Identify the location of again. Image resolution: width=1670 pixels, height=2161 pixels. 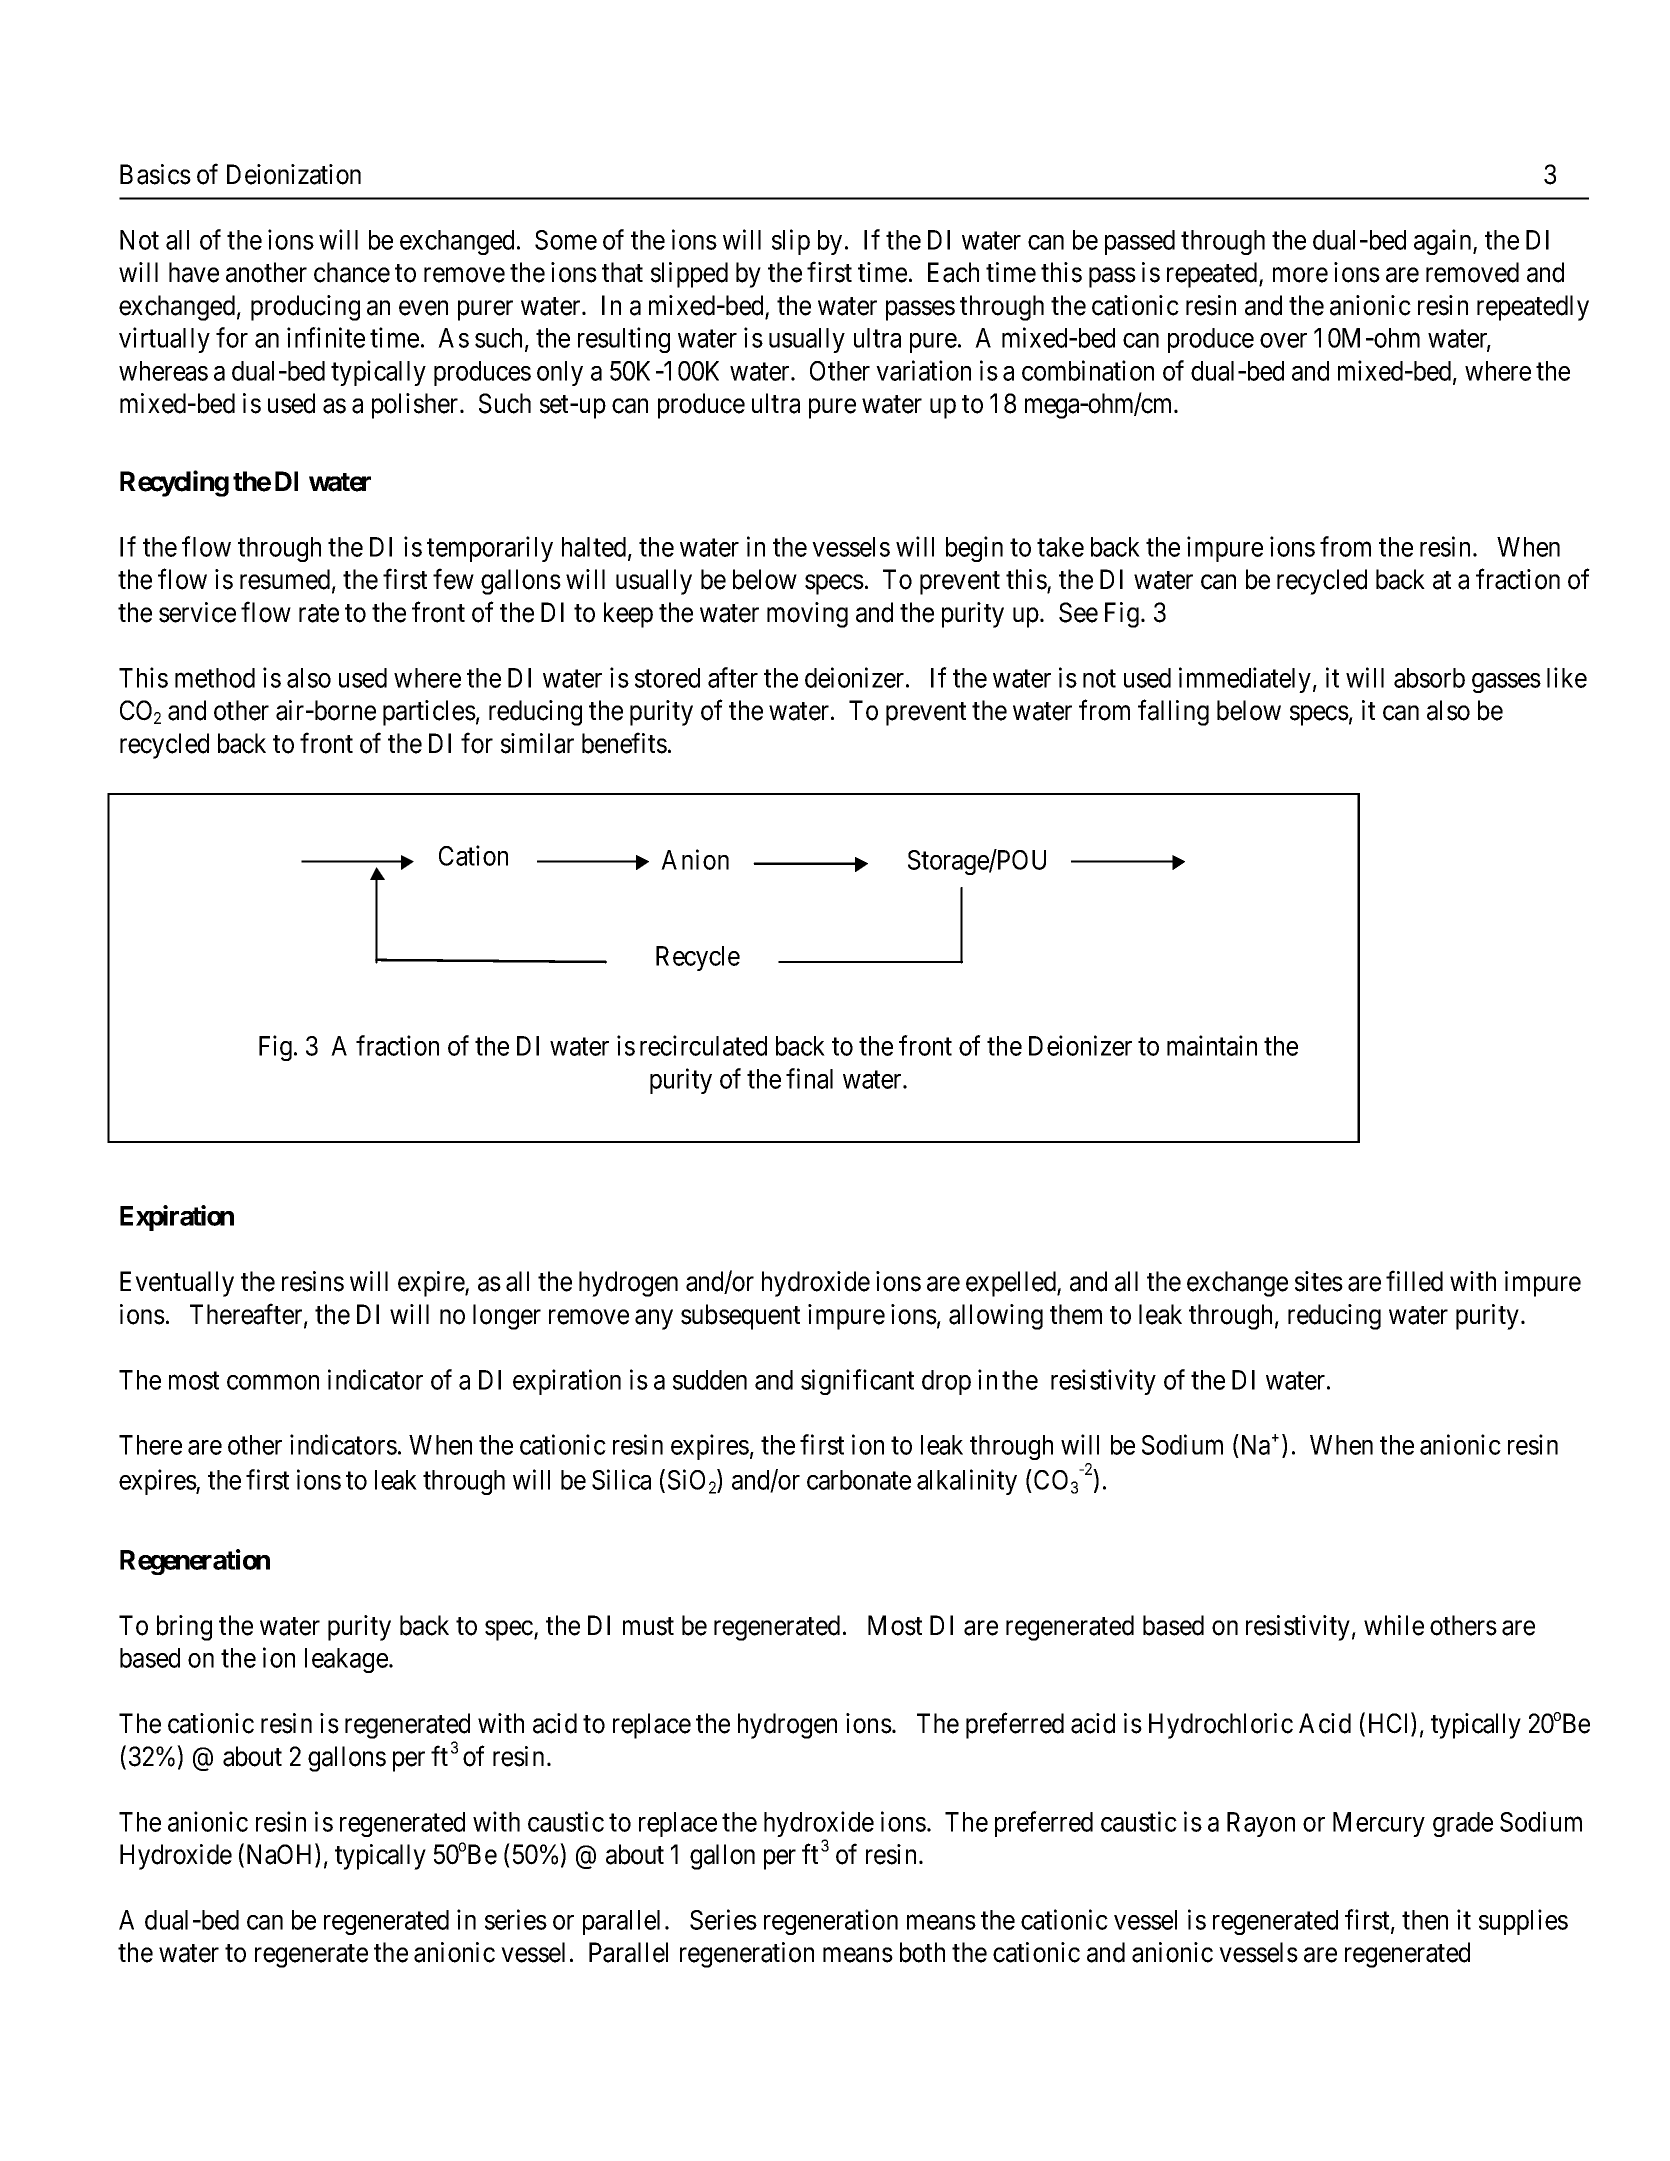
(1444, 242).
